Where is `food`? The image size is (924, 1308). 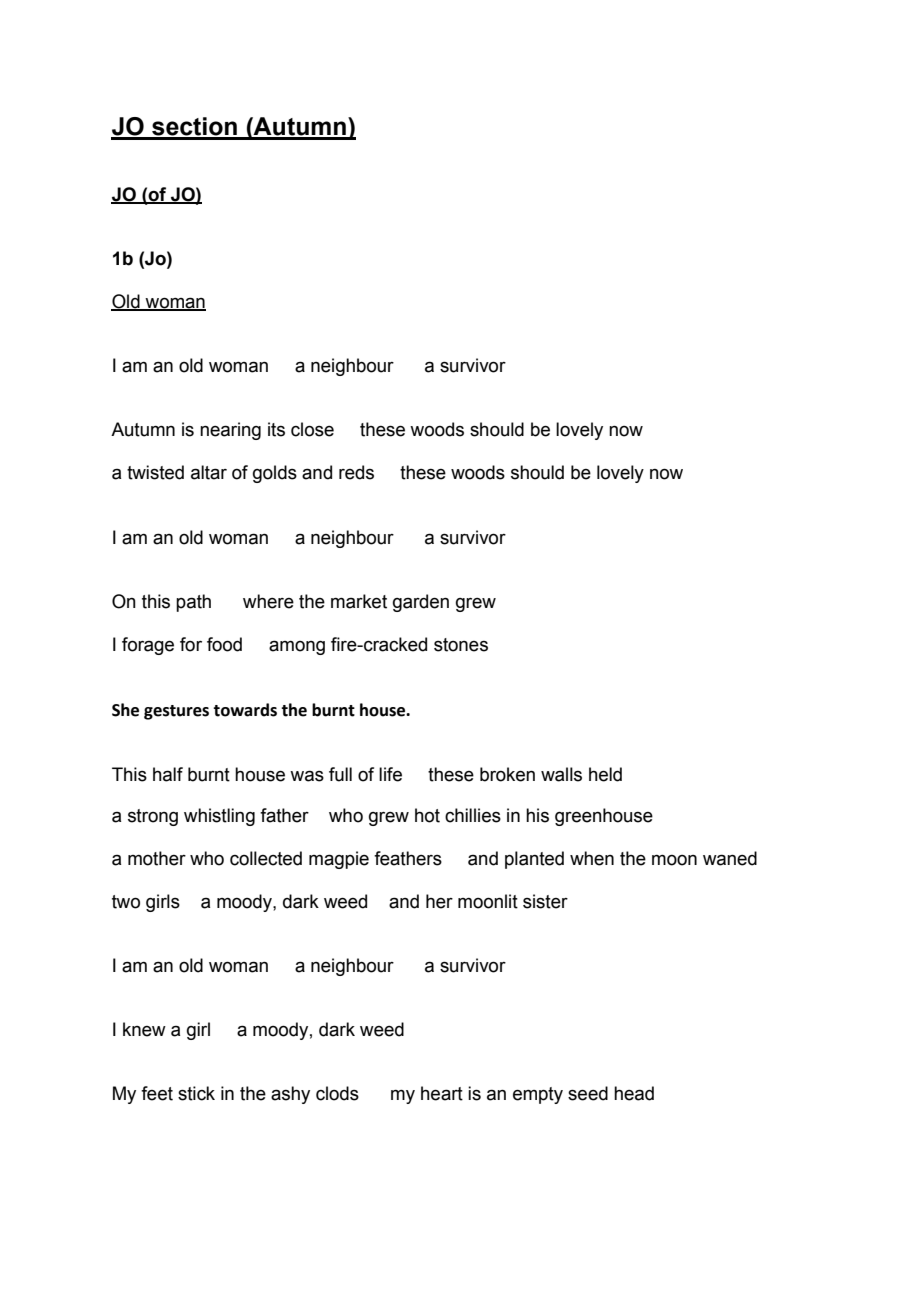 food is located at coordinates (224, 644).
